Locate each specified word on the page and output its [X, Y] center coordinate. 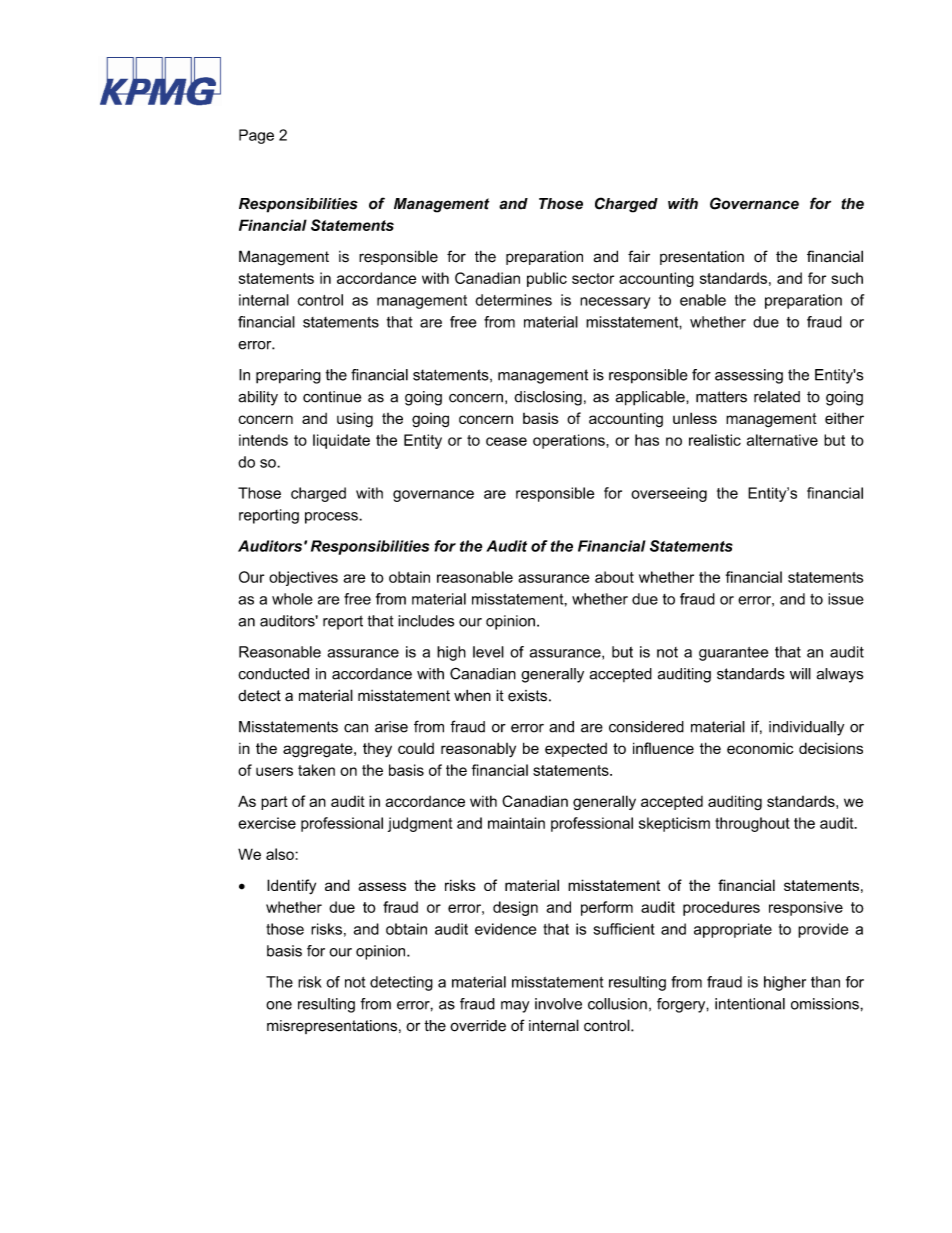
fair [639, 256]
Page [256, 136]
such [847, 278]
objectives [303, 578]
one [279, 1005]
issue [846, 599]
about [614, 577]
